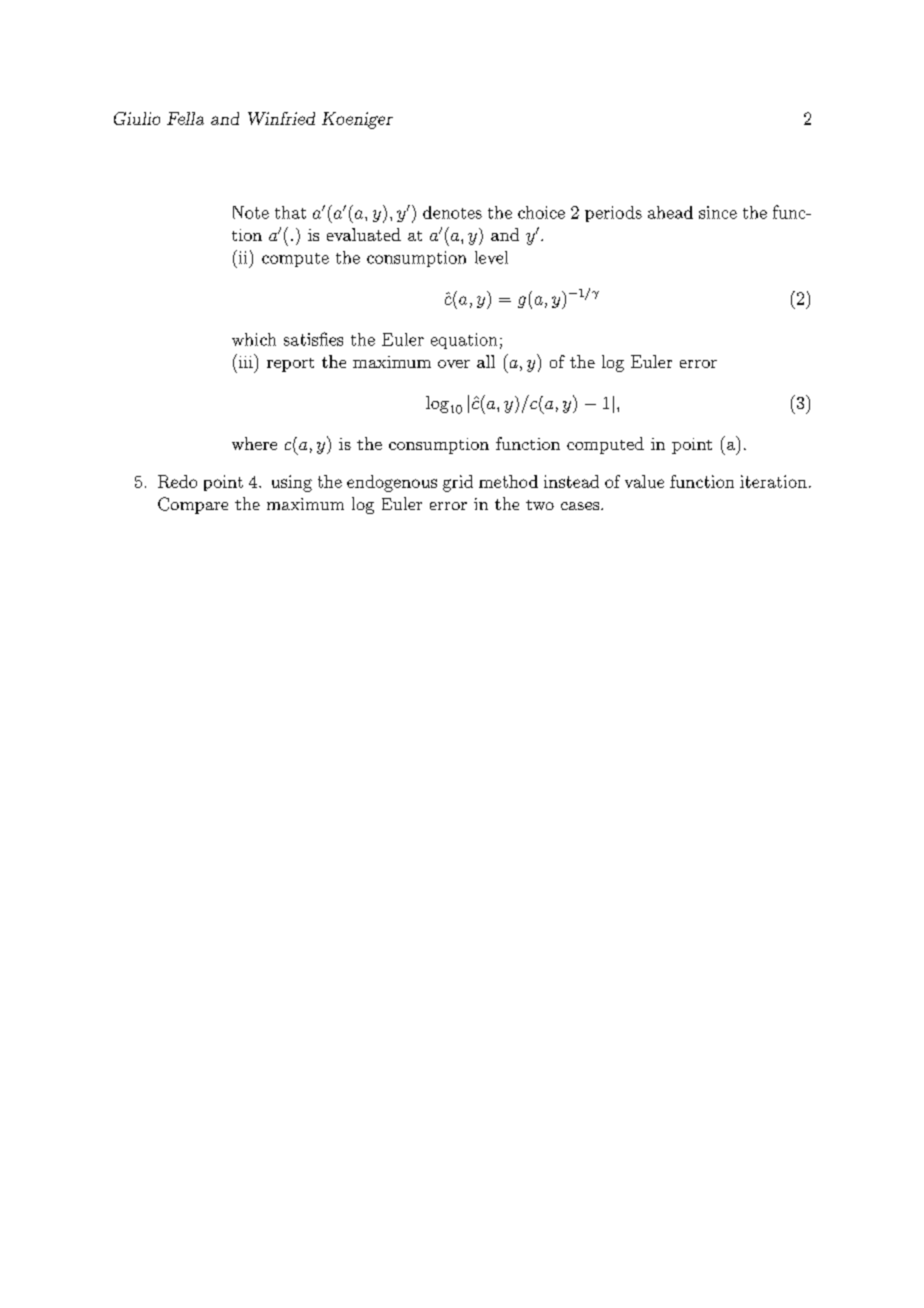 The image size is (924, 1308). I want to click on all, so click(486, 361).
